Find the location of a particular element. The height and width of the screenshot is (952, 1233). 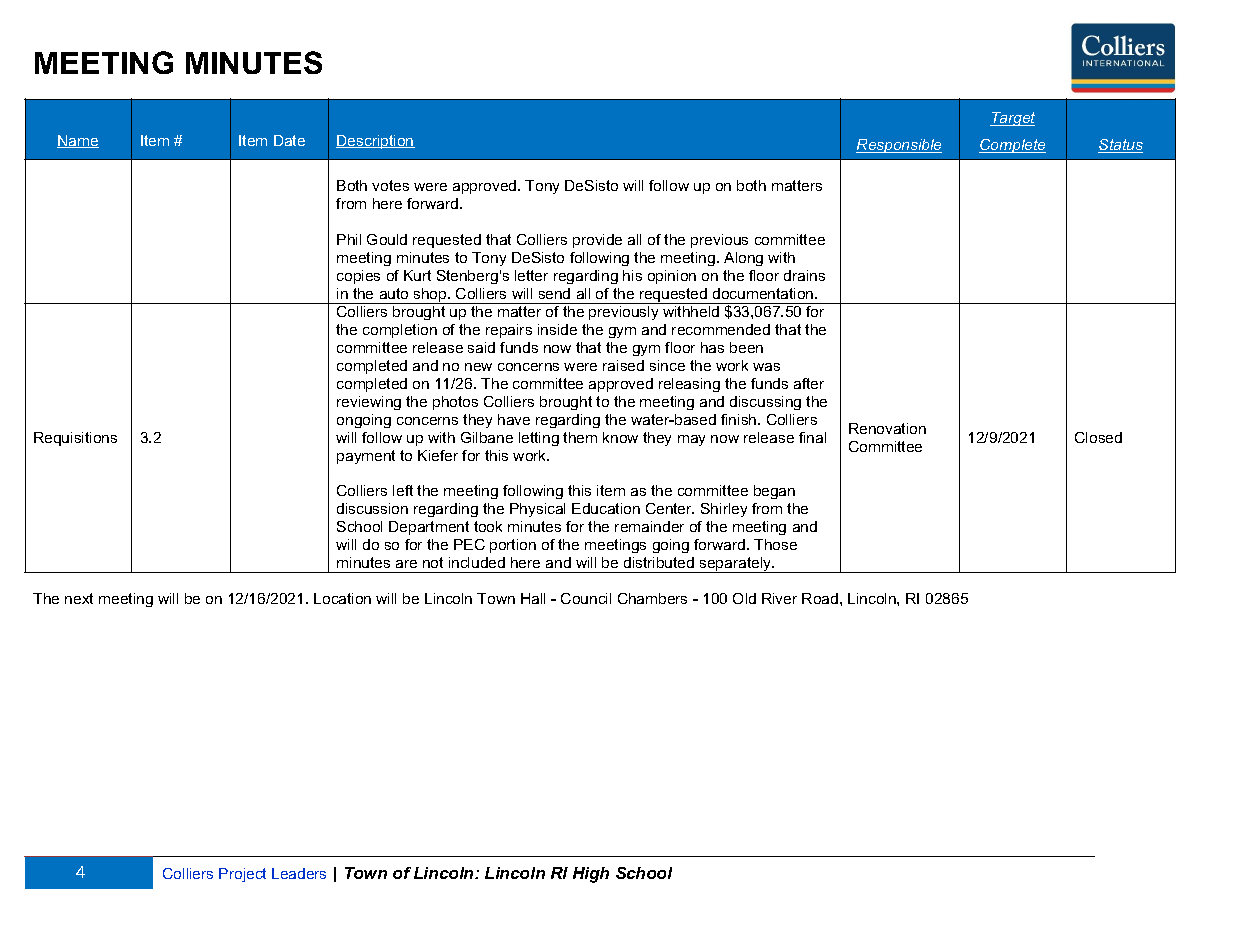

Target is located at coordinates (1012, 119).
